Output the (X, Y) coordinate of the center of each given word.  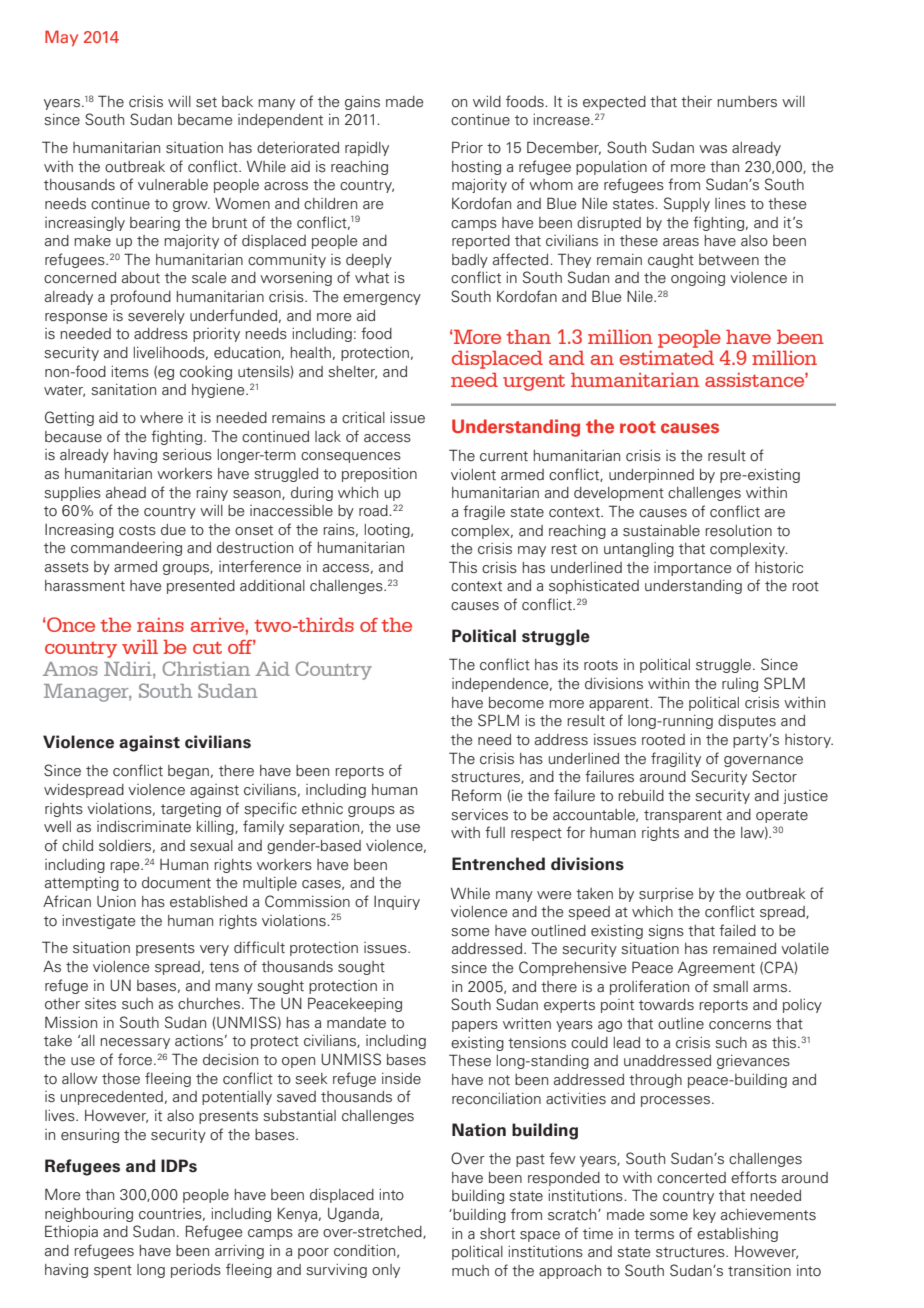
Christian (206, 668)
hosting (476, 168)
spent (113, 1271)
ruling (740, 685)
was (713, 149)
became (205, 120)
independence (501, 685)
